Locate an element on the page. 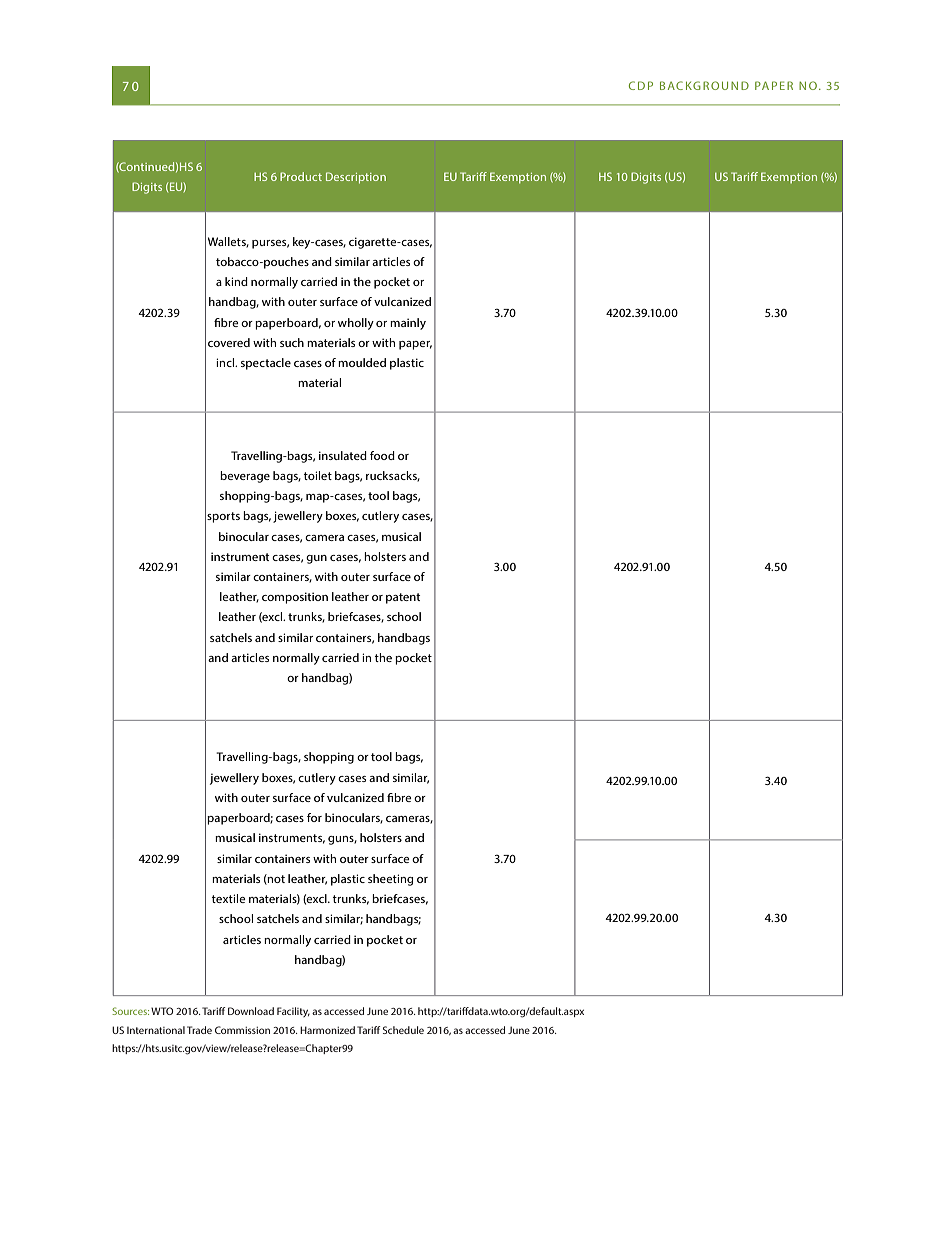  textile is located at coordinates (229, 898).
